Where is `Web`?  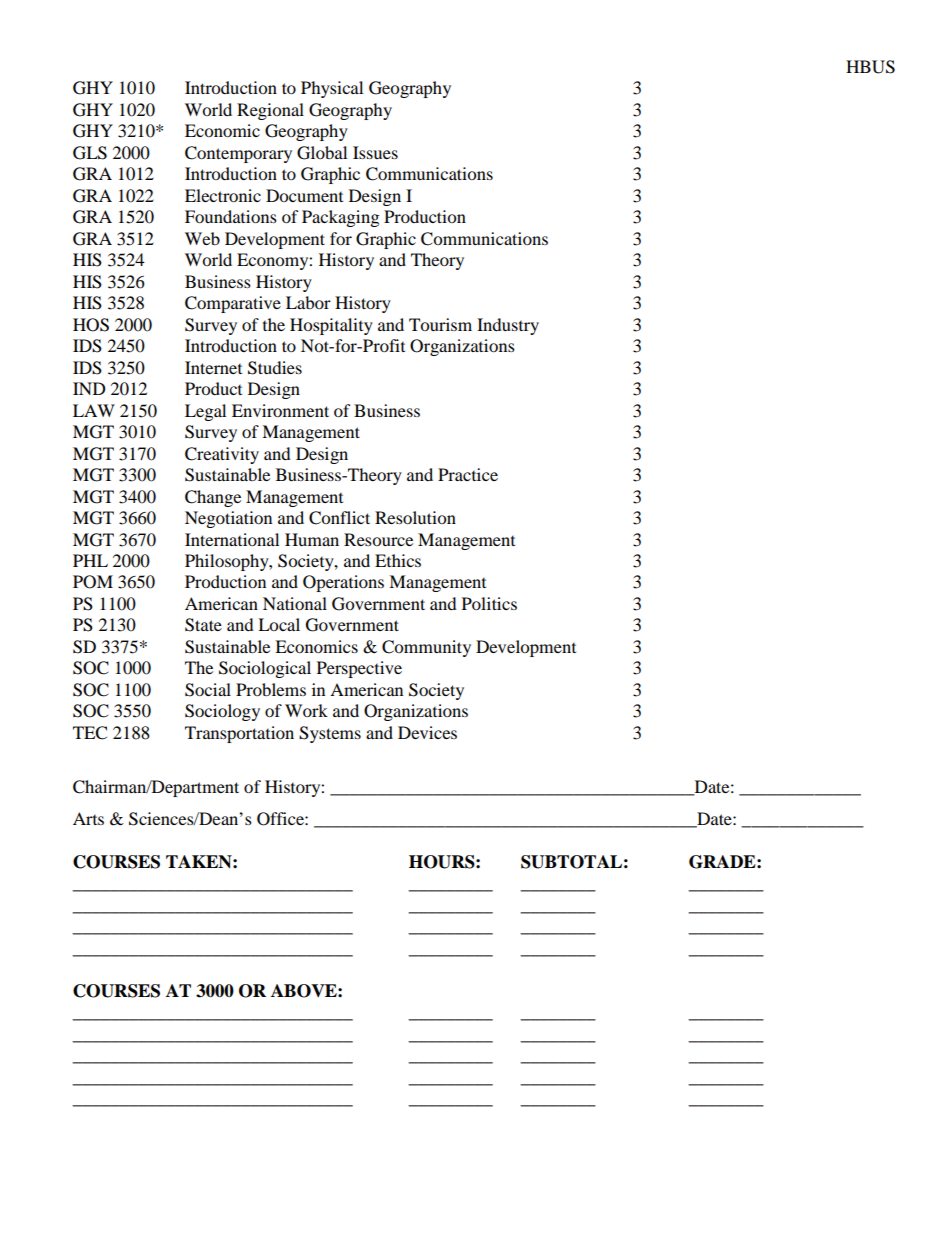
Web is located at coordinates (202, 238).
